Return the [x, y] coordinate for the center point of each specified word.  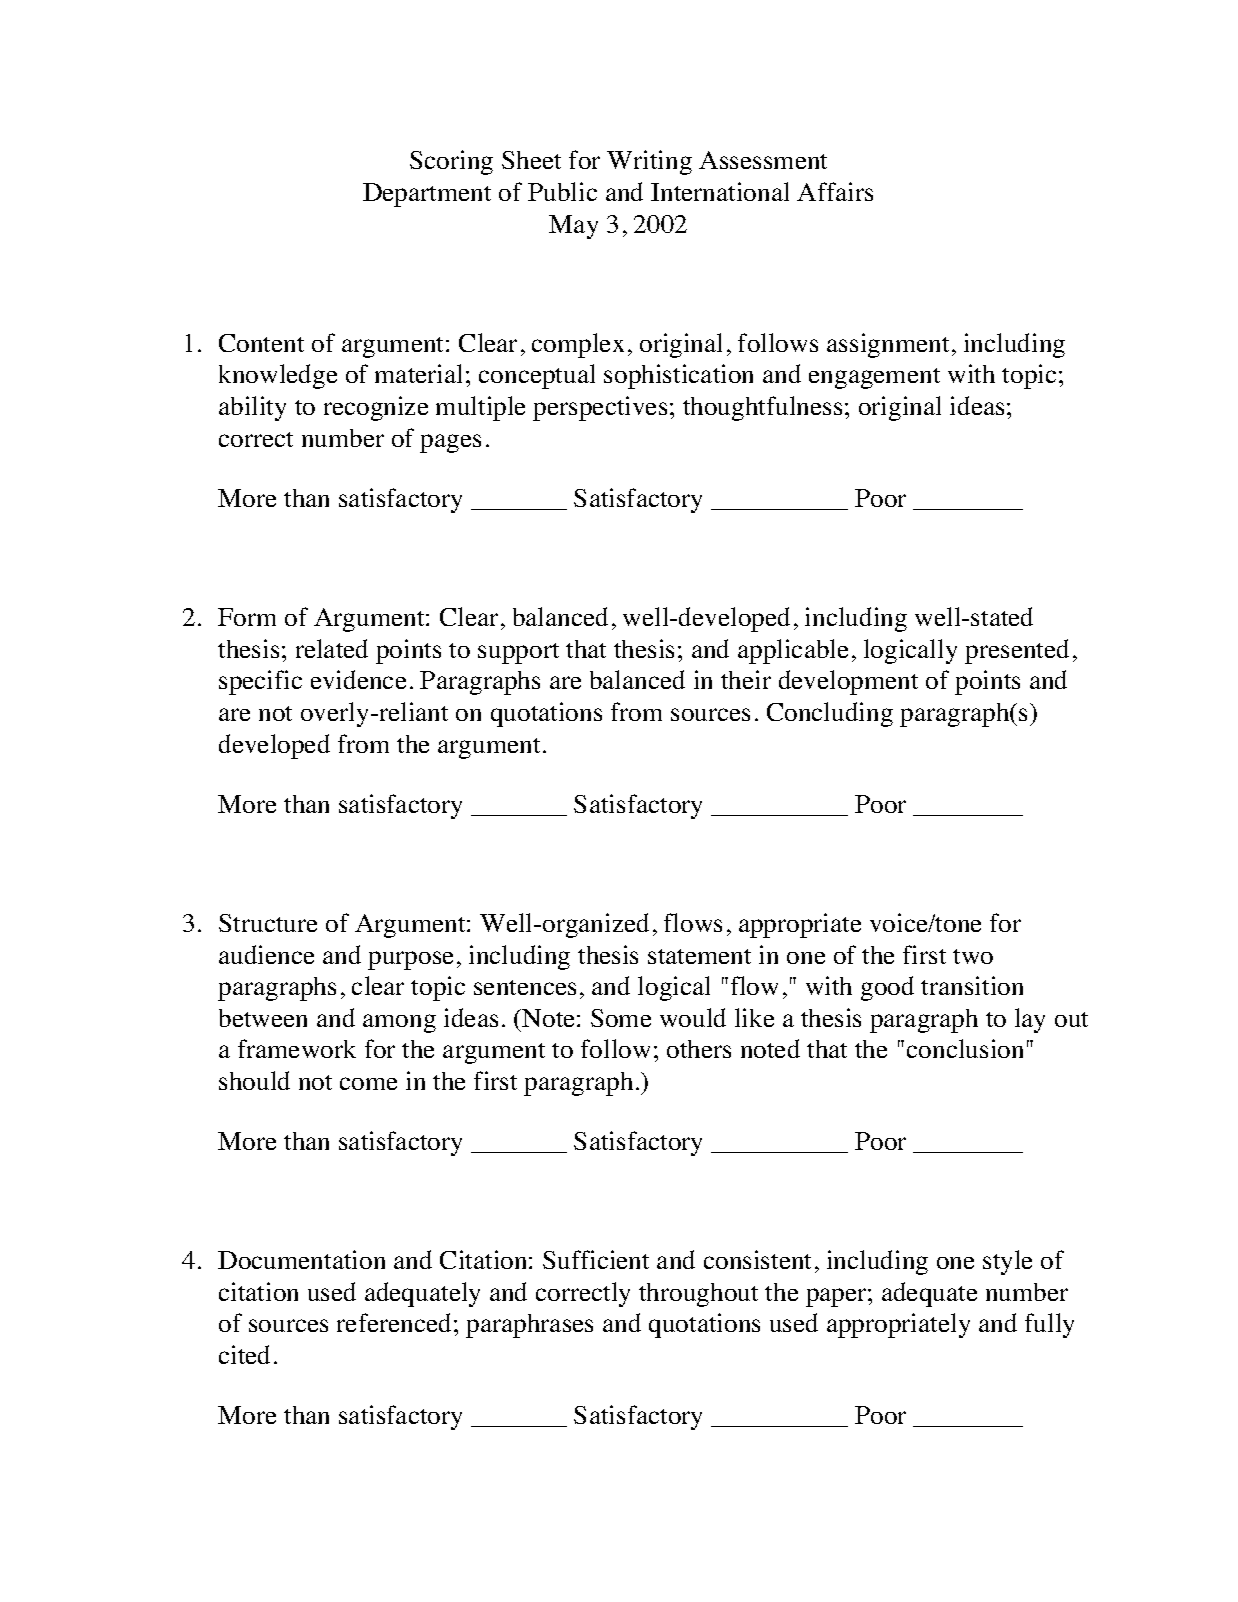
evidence [358, 679]
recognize [376, 408]
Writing [649, 162]
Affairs [835, 191]
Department [427, 195]
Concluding [830, 714]
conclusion [965, 1048]
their [746, 679]
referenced [394, 1322]
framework [297, 1048]
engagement [874, 378]
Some [621, 1018]
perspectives [600, 408]
